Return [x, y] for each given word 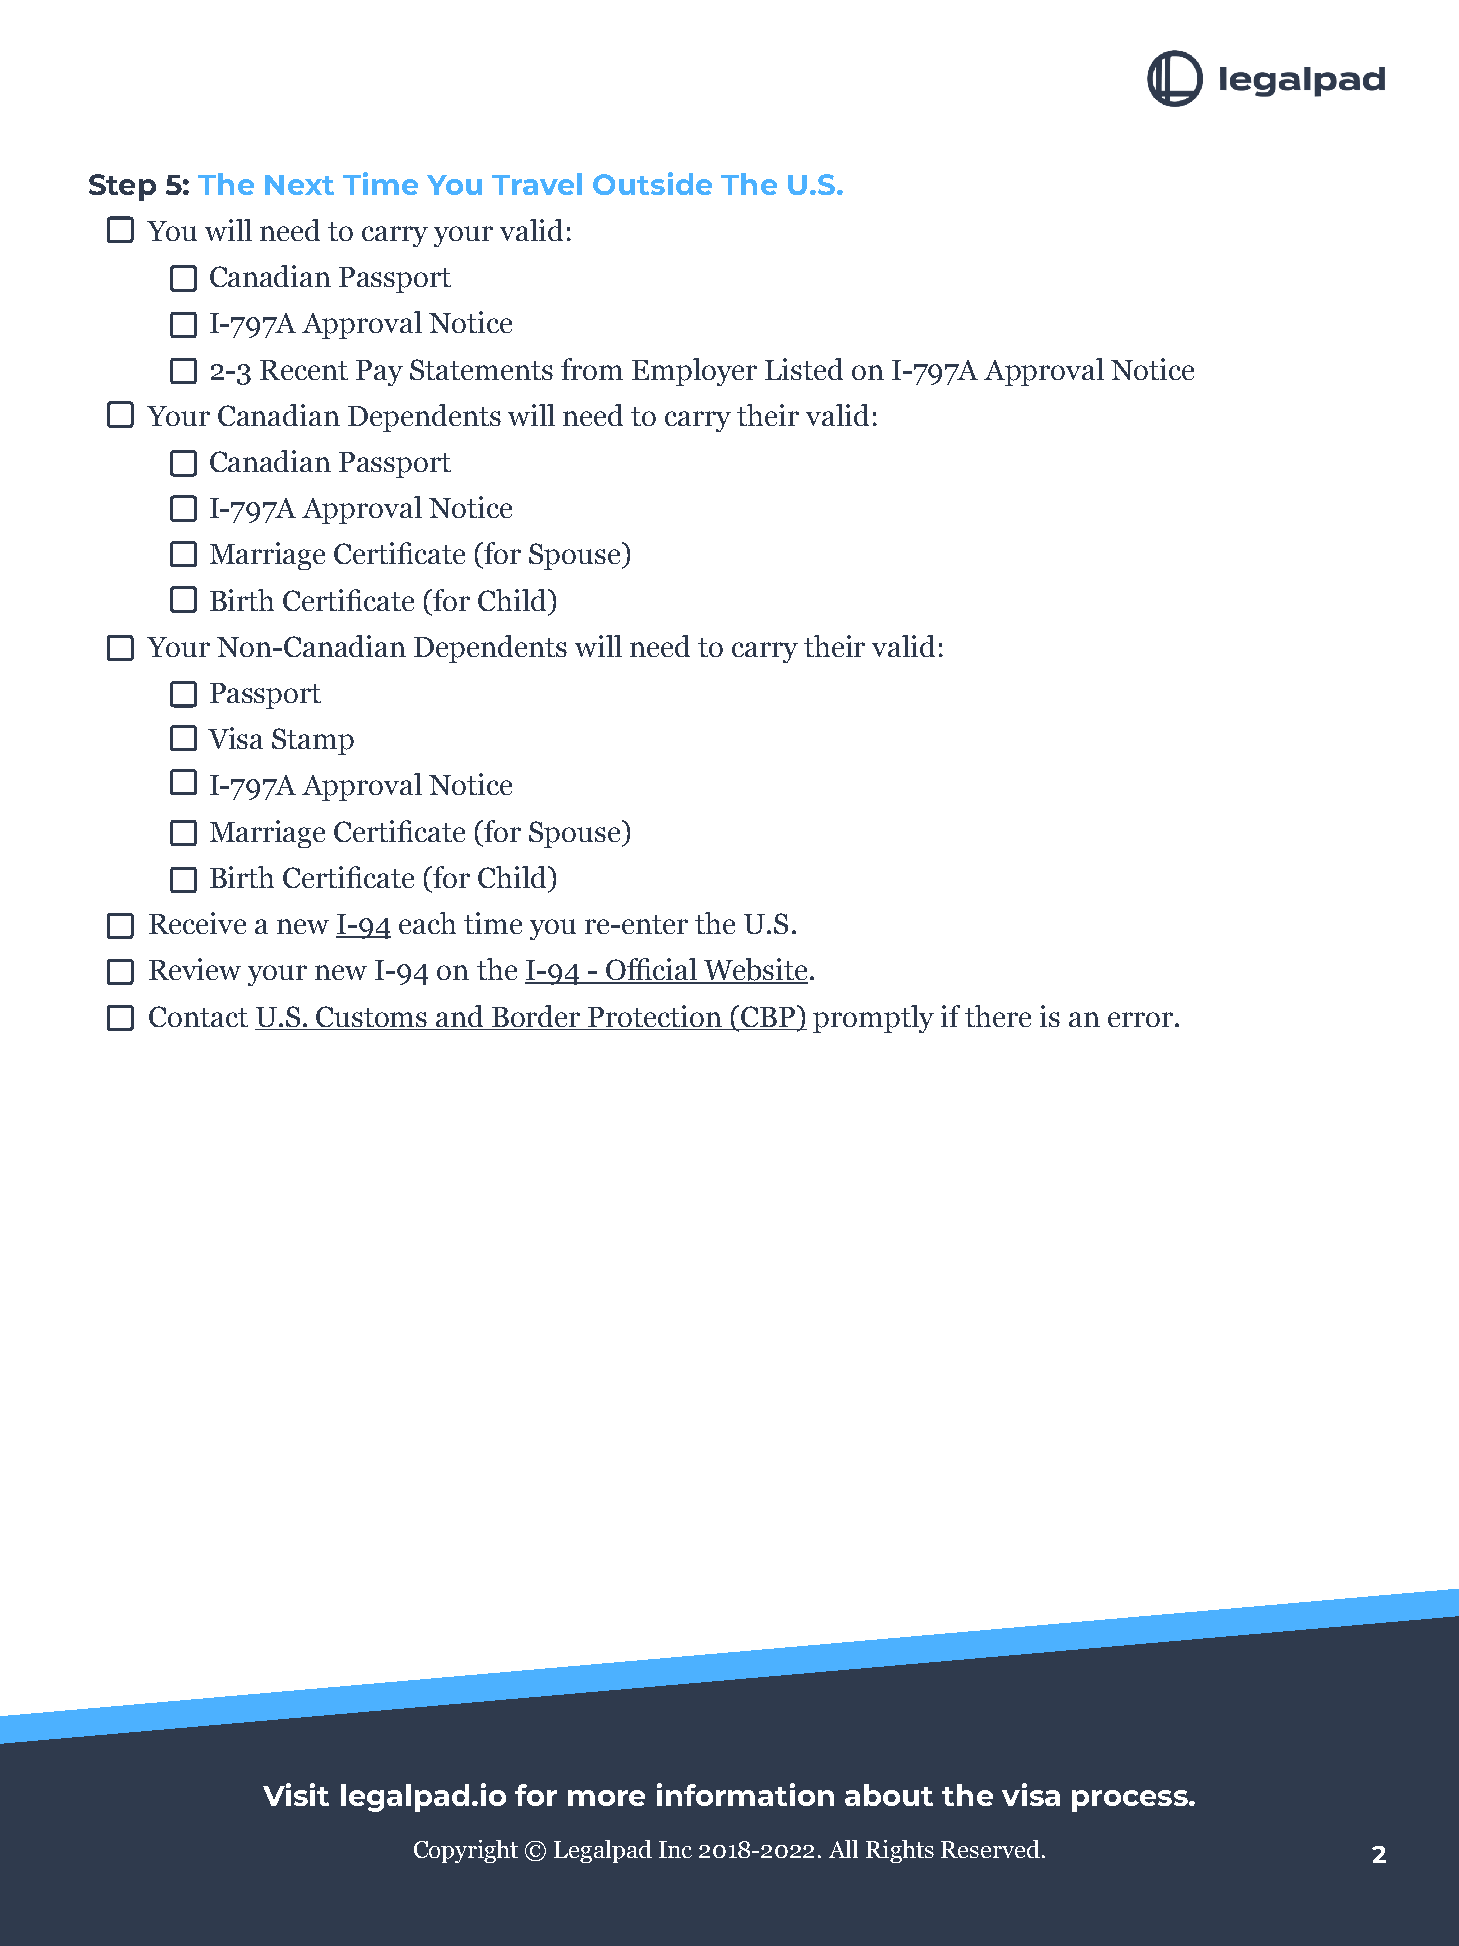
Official [651, 970]
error [1140, 1019]
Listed [804, 369]
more [606, 1798]
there [998, 1016]
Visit [296, 1794]
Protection [655, 1016]
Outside [652, 183]
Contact [198, 1016]
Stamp [313, 741]
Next [299, 185]
